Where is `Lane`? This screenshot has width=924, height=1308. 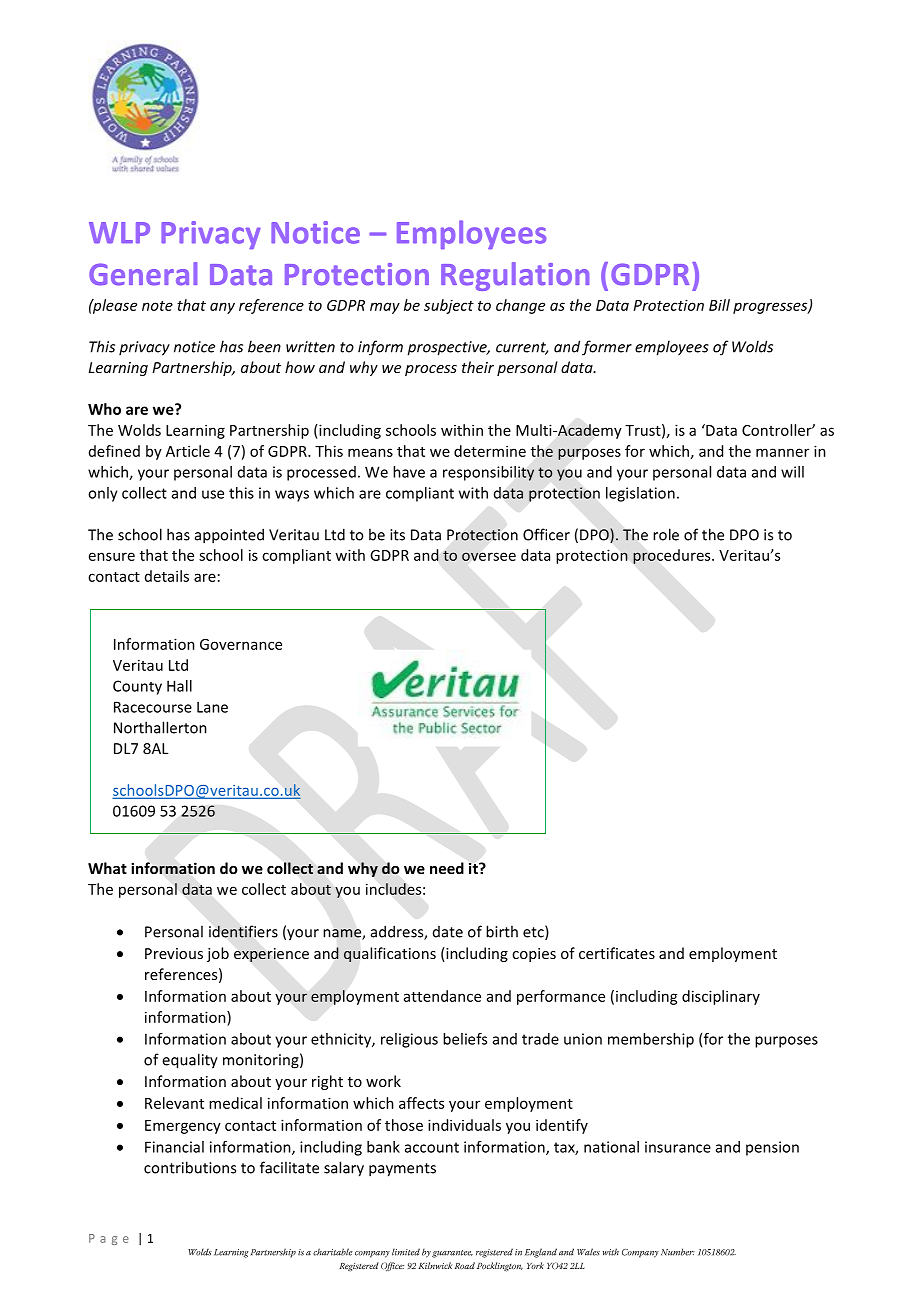 Lane is located at coordinates (212, 707).
